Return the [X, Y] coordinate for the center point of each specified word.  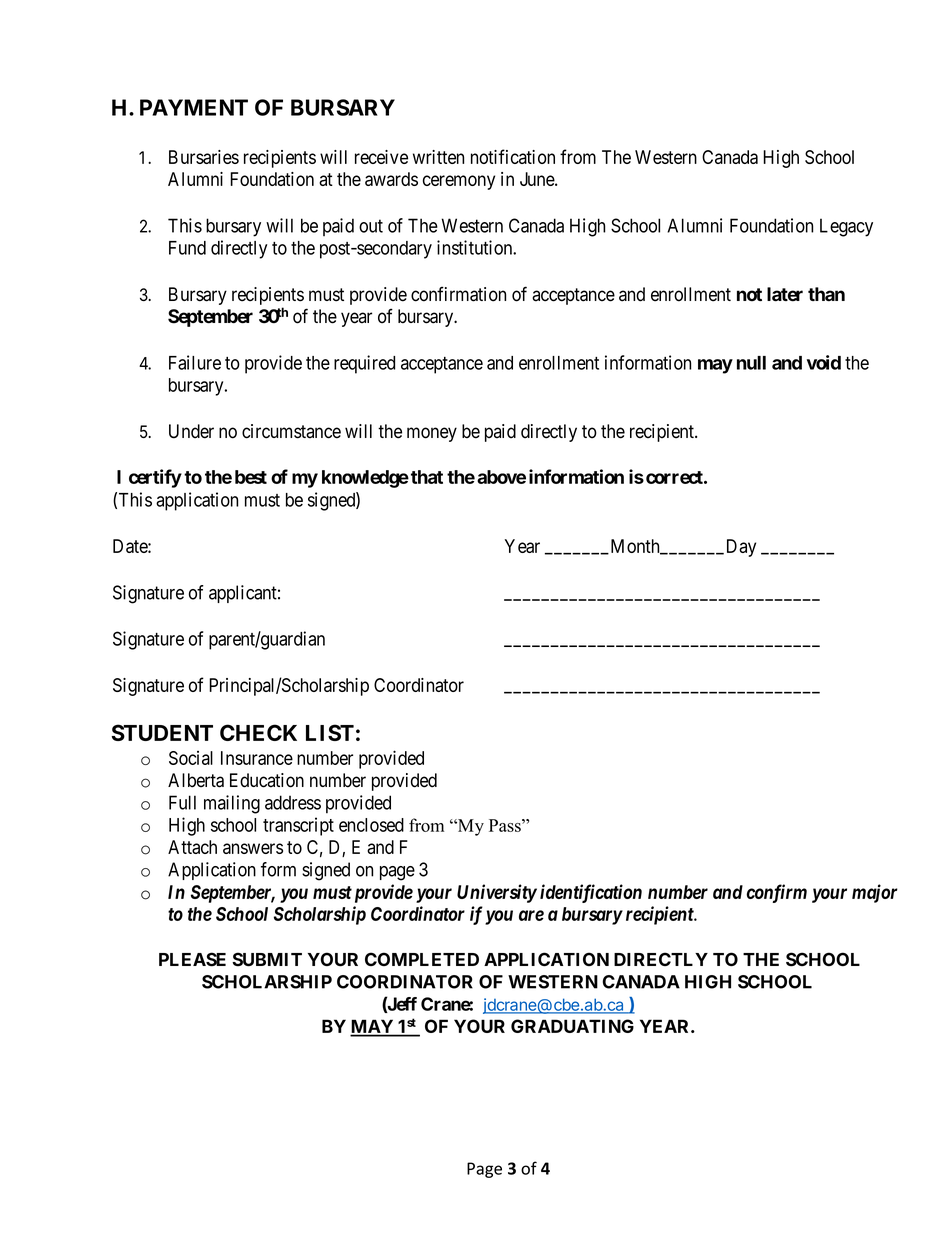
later [785, 294]
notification [513, 156]
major [875, 893]
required [364, 364]
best [251, 477]
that [427, 477]
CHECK [258, 732]
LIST [330, 732]
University [497, 893]
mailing [232, 804]
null [751, 363]
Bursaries [204, 157]
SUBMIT [267, 959]
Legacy [846, 227]
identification [591, 893]
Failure [195, 362]
